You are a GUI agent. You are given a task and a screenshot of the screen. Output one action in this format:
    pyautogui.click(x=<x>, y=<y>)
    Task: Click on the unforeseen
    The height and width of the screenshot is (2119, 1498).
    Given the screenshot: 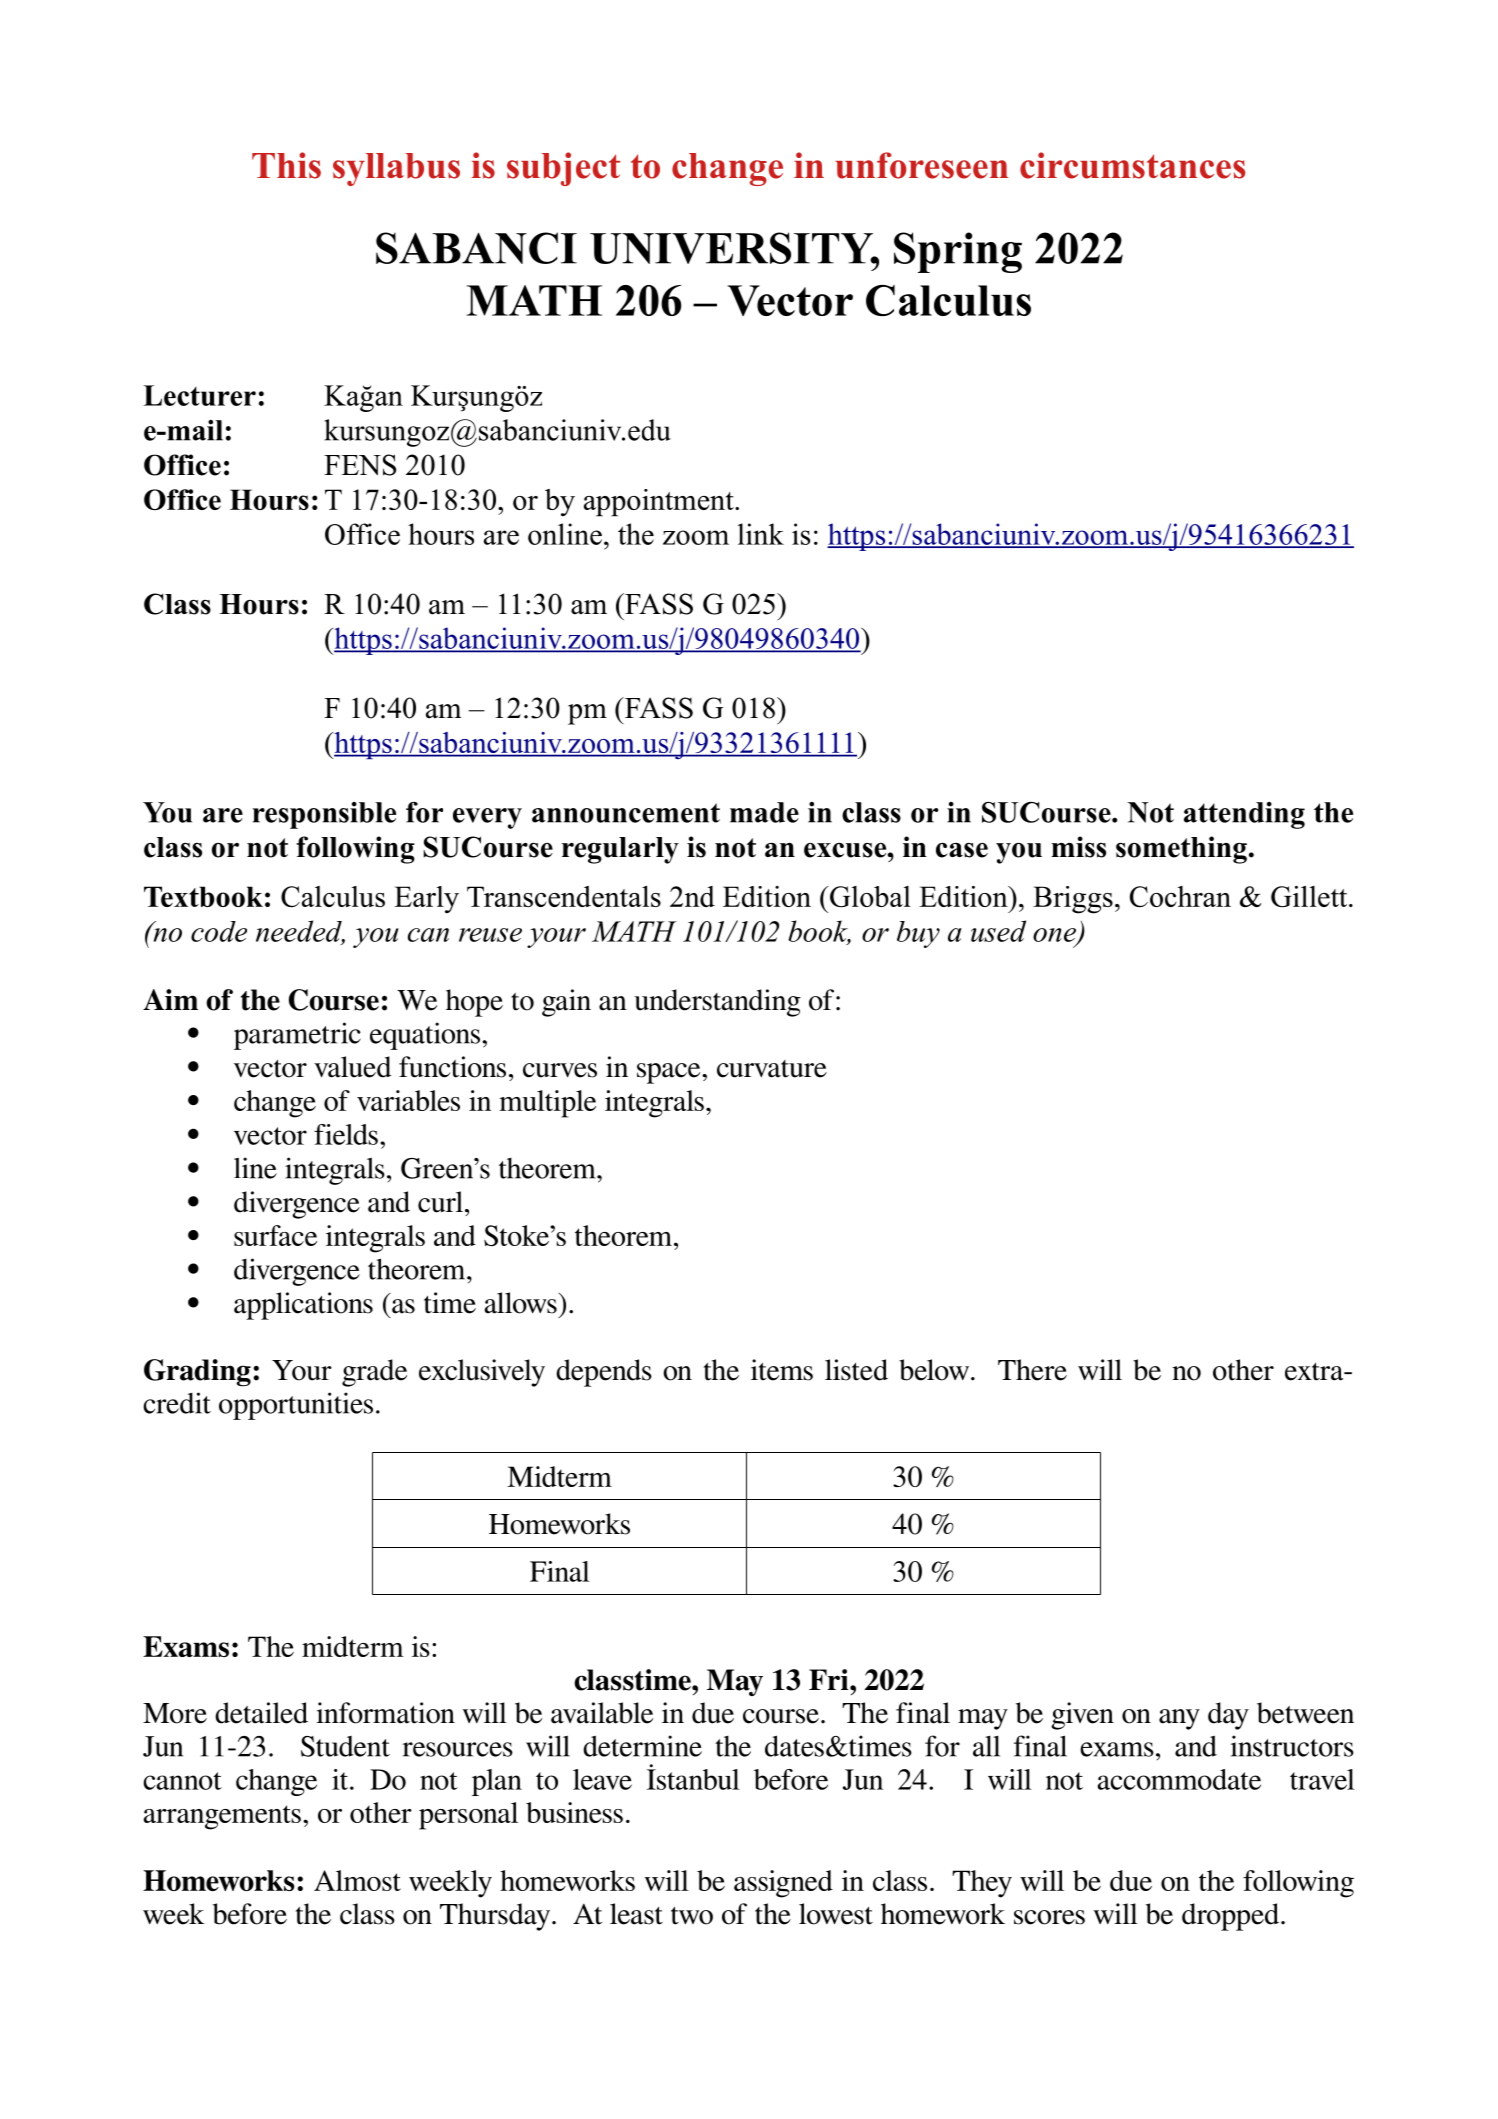 What is the action you would take?
    pyautogui.click(x=921, y=165)
